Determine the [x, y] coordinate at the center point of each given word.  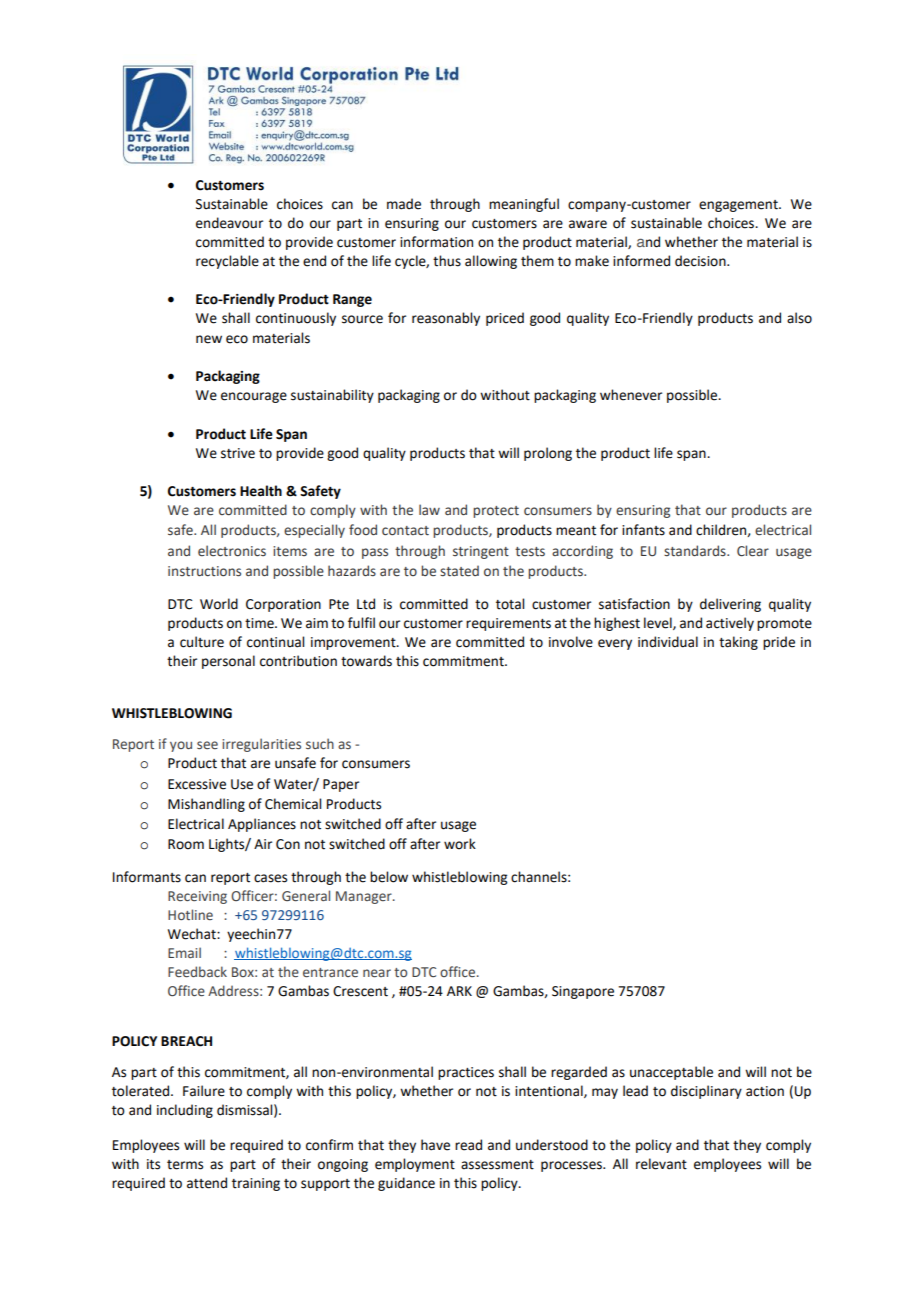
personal [228, 662]
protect [496, 512]
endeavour [229, 223]
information [436, 242]
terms [185, 1165]
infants [643, 530]
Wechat [193, 934]
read [468, 1145]
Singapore [583, 992]
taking [738, 643]
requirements [508, 624]
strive [238, 453]
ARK [459, 991]
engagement [739, 206]
